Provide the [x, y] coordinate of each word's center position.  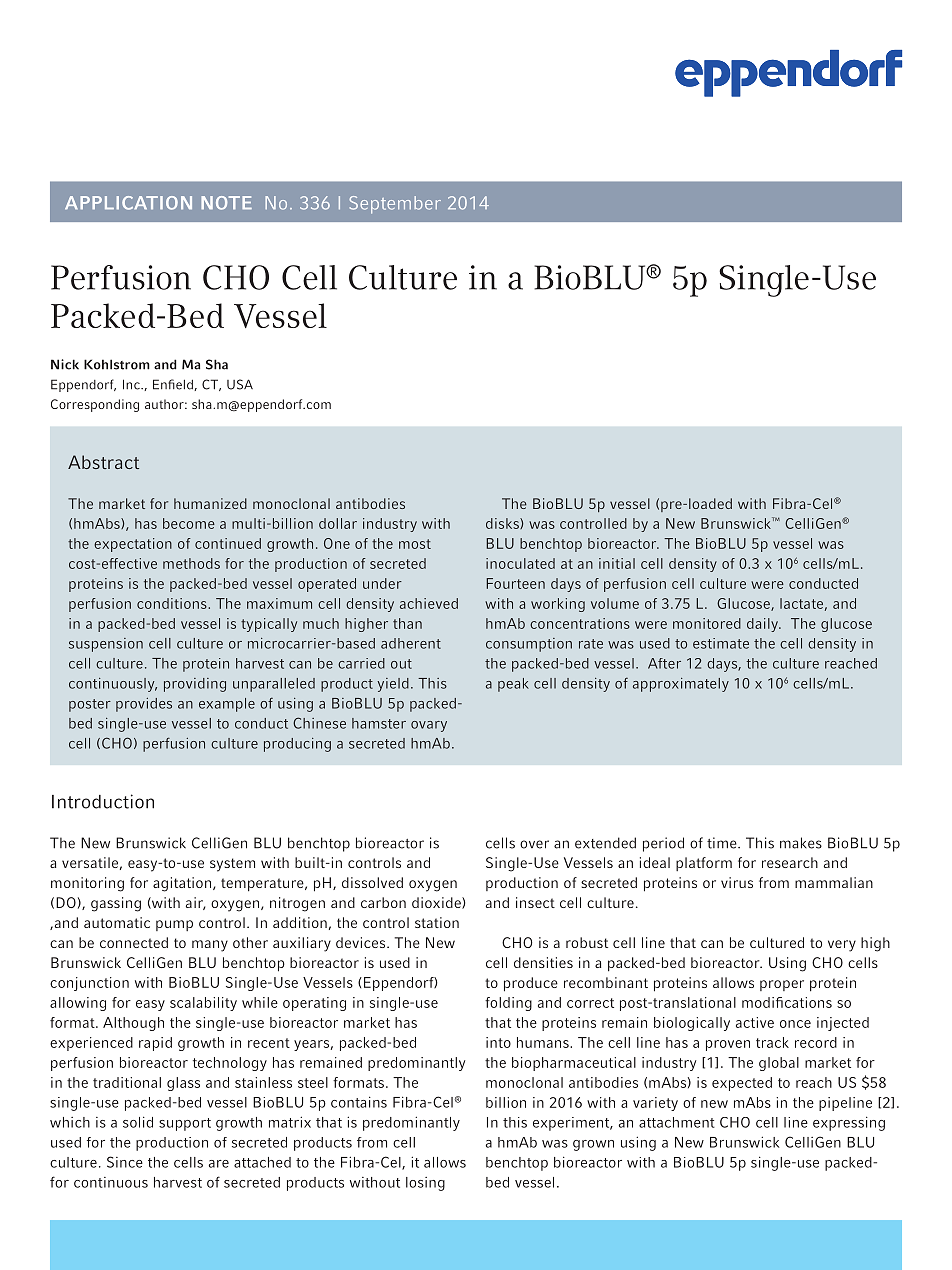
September [395, 205]
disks [503, 523]
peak [513, 685]
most [415, 544]
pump [174, 925]
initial [617, 563]
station [437, 922]
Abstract [103, 462]
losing [425, 1184]
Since [125, 1162]
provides [144, 705]
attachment [677, 1122]
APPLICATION [128, 203]
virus [737, 882]
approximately [681, 685]
